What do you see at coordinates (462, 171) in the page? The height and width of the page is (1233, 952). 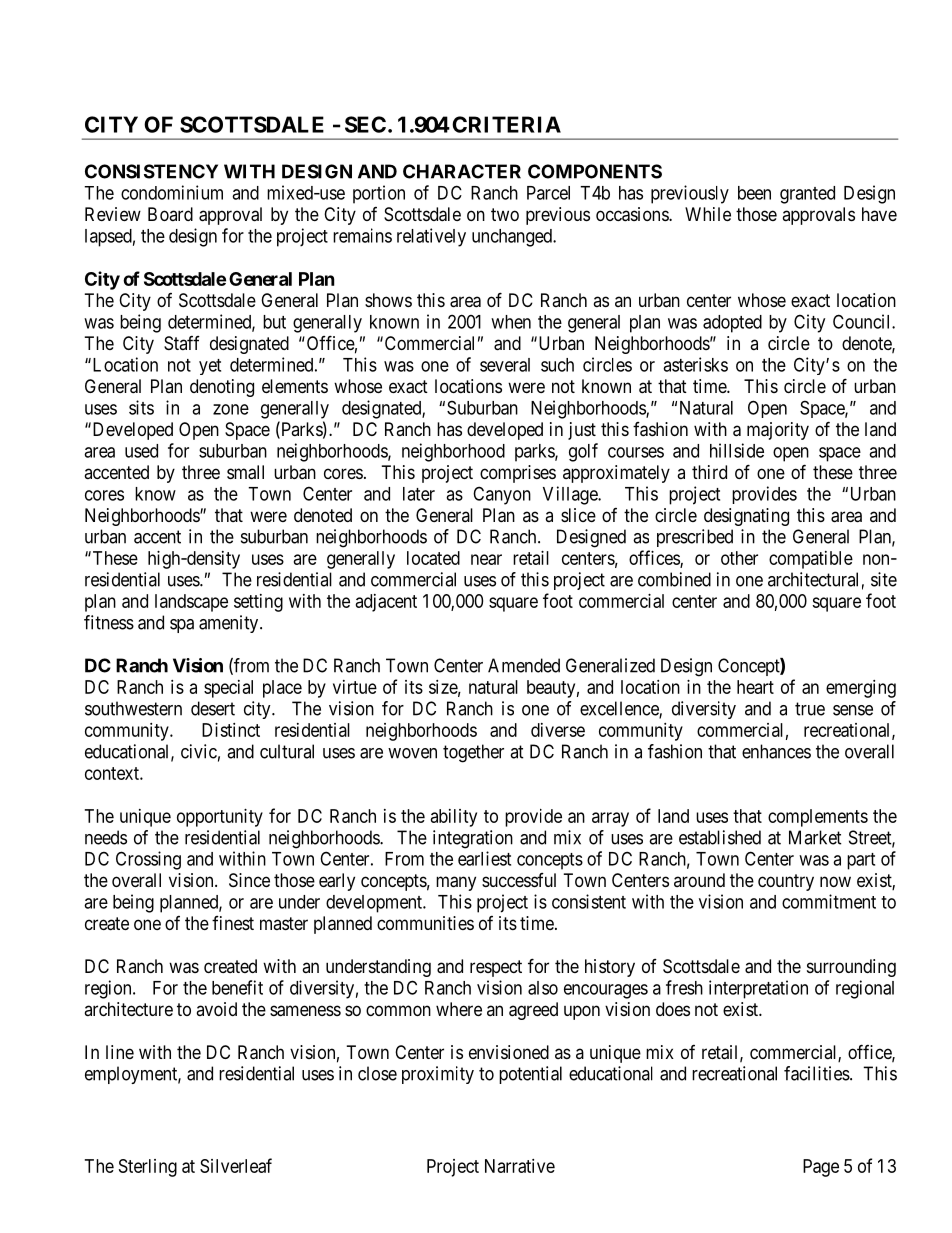 I see `CHARACTER` at bounding box center [462, 171].
